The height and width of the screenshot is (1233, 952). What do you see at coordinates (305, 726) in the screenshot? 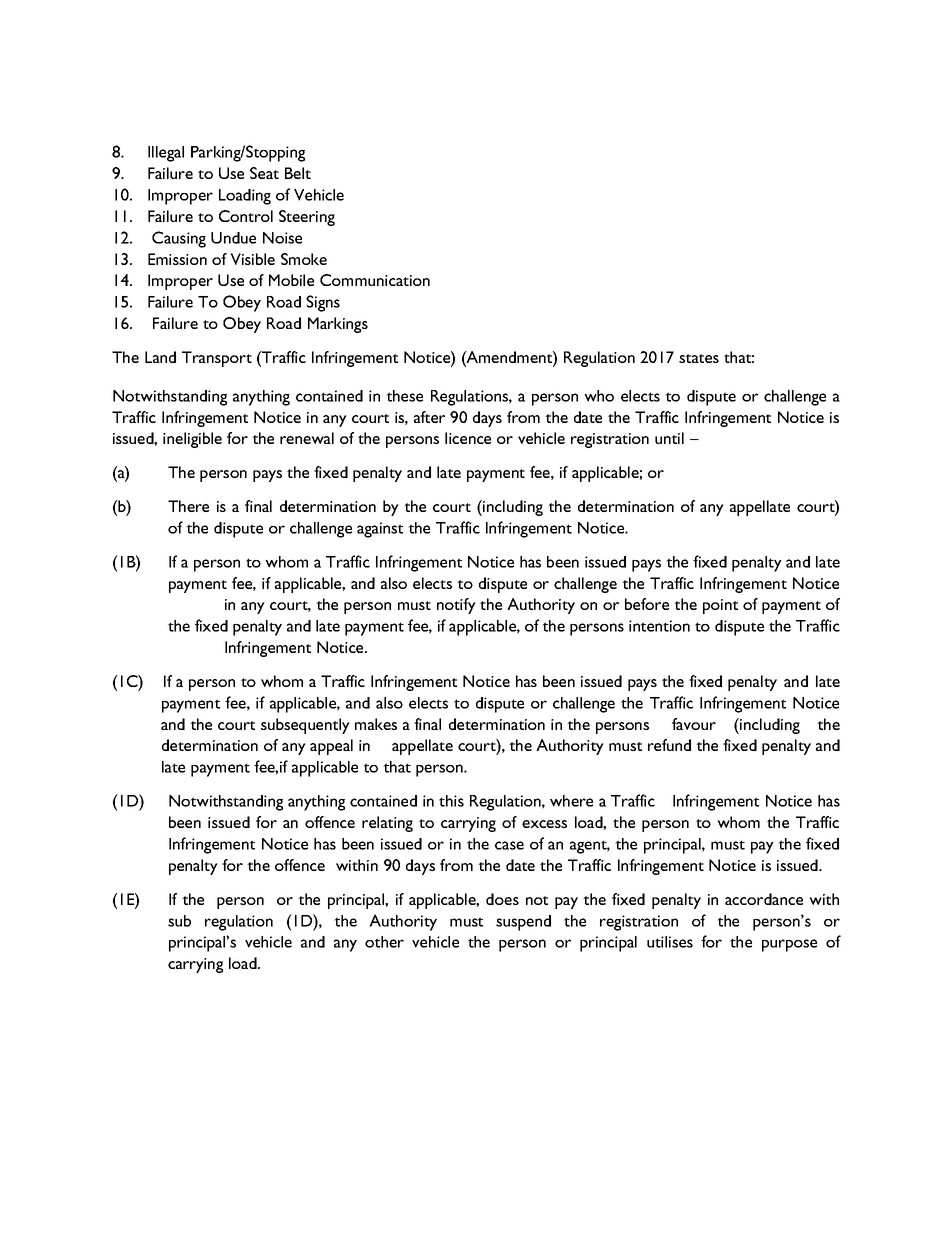
I see `subsequently` at bounding box center [305, 726].
